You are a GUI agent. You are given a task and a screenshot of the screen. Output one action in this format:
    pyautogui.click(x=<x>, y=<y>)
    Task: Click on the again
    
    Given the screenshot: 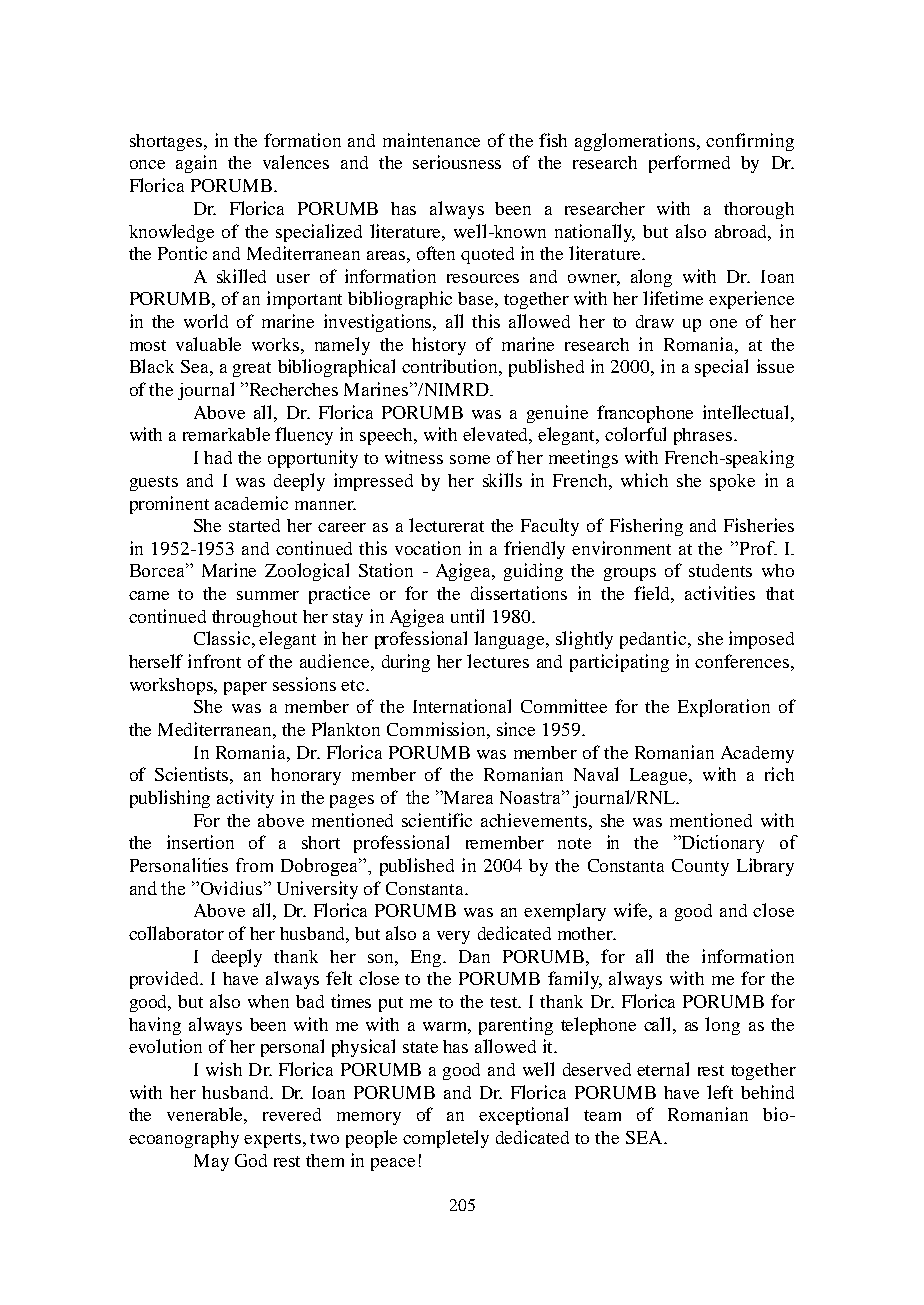 What is the action you would take?
    pyautogui.click(x=196, y=164)
